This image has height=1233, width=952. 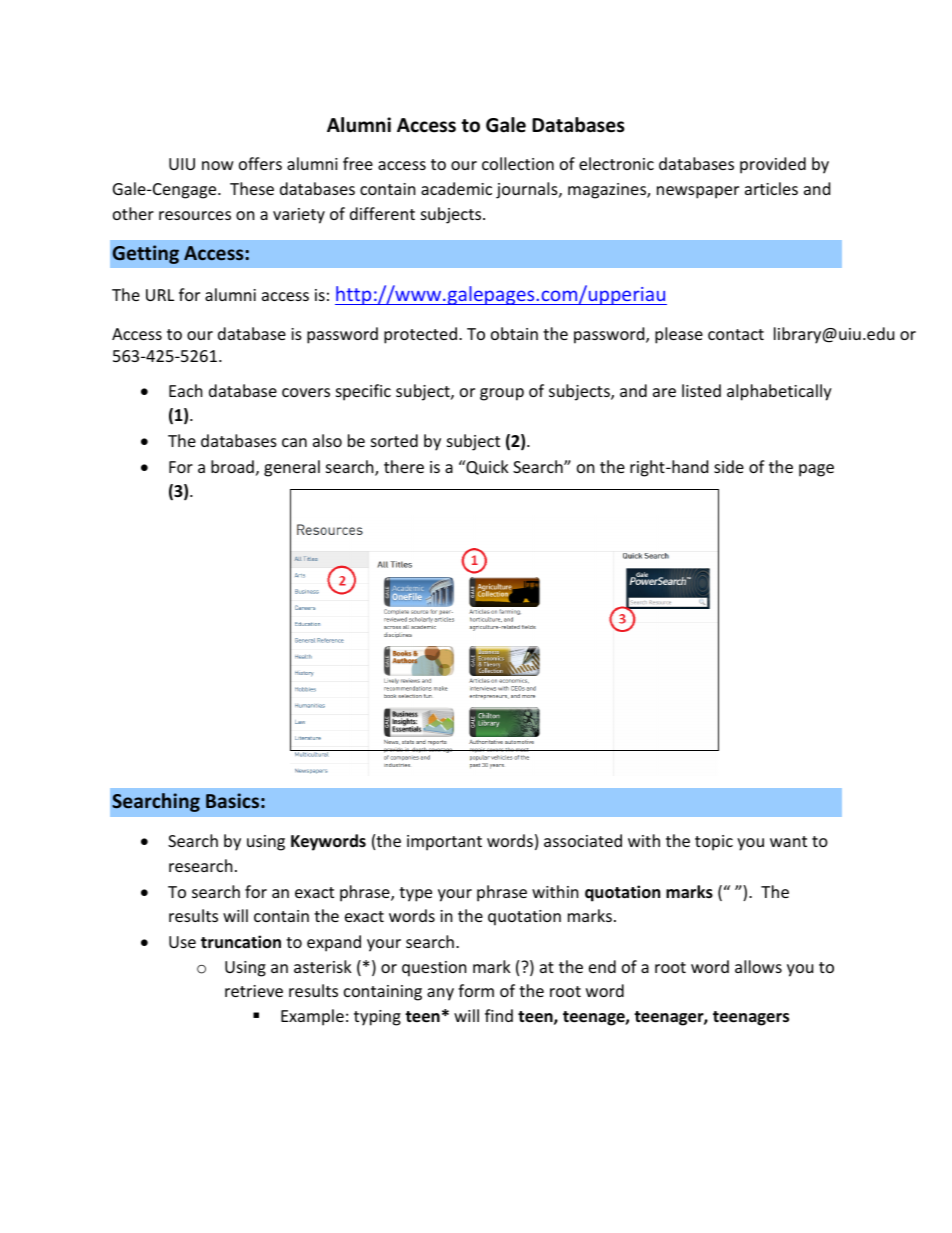 I want to click on group, so click(x=502, y=394).
